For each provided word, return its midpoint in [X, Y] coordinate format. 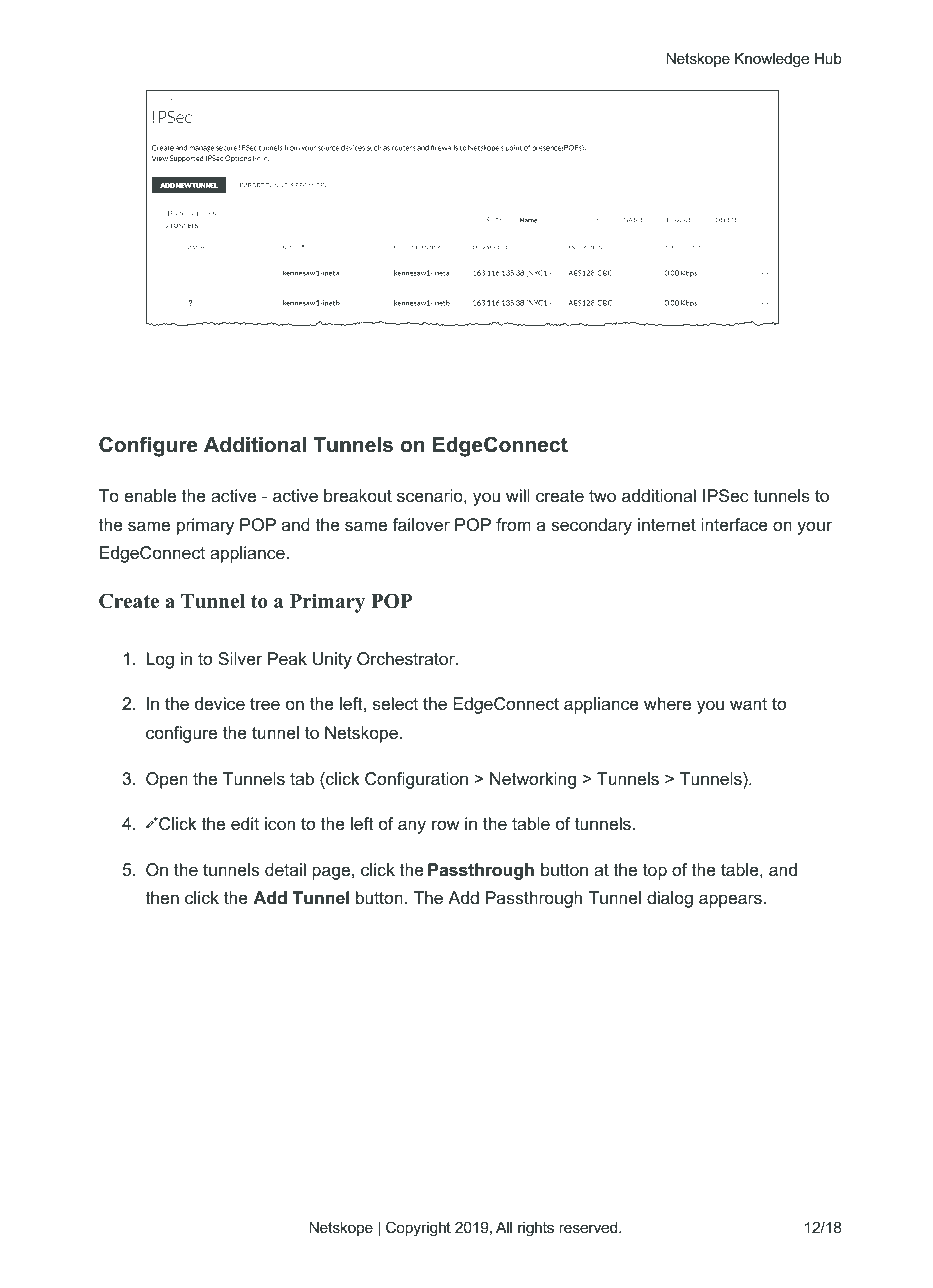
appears [730, 901]
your [814, 528]
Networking [533, 780]
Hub [828, 58]
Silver [240, 658]
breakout [358, 496]
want [748, 704]
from [513, 524]
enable [150, 496]
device [220, 704]
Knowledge [772, 60]
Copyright [418, 1229]
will [517, 495]
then [162, 897]
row [445, 825]
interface [734, 524]
